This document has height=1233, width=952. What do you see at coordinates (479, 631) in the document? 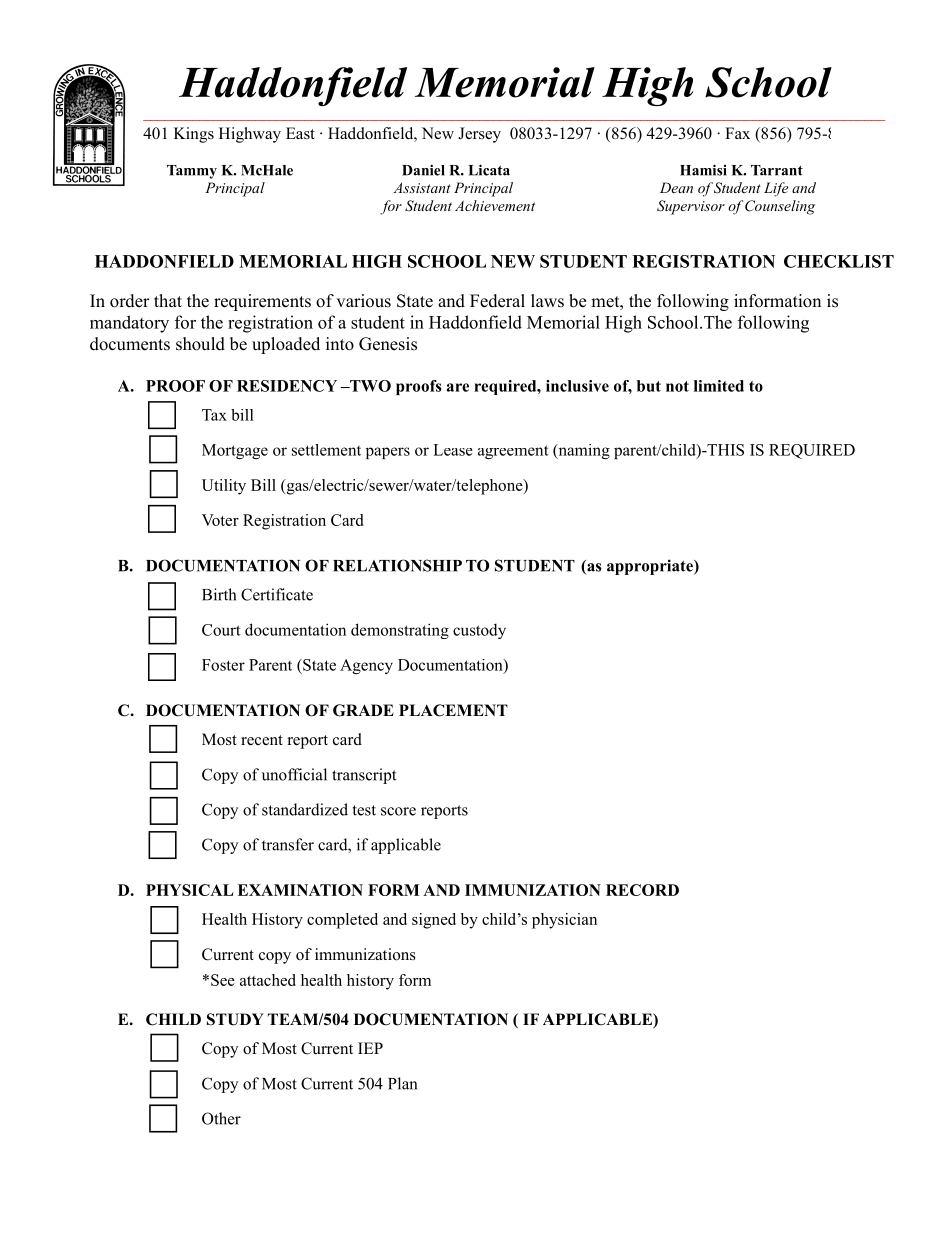
I see `custody` at bounding box center [479, 631].
